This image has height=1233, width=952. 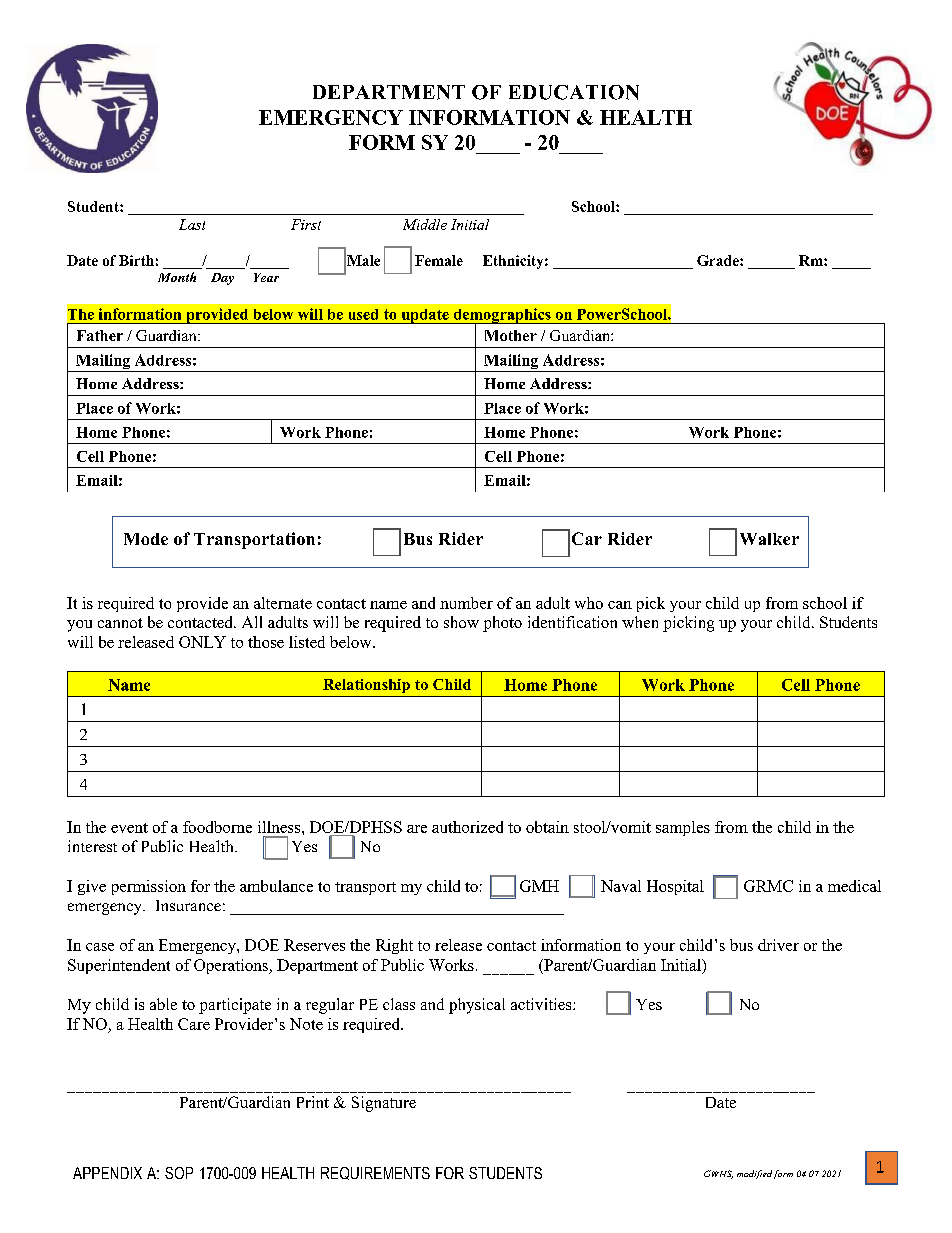 I want to click on foodborne, so click(x=217, y=827).
